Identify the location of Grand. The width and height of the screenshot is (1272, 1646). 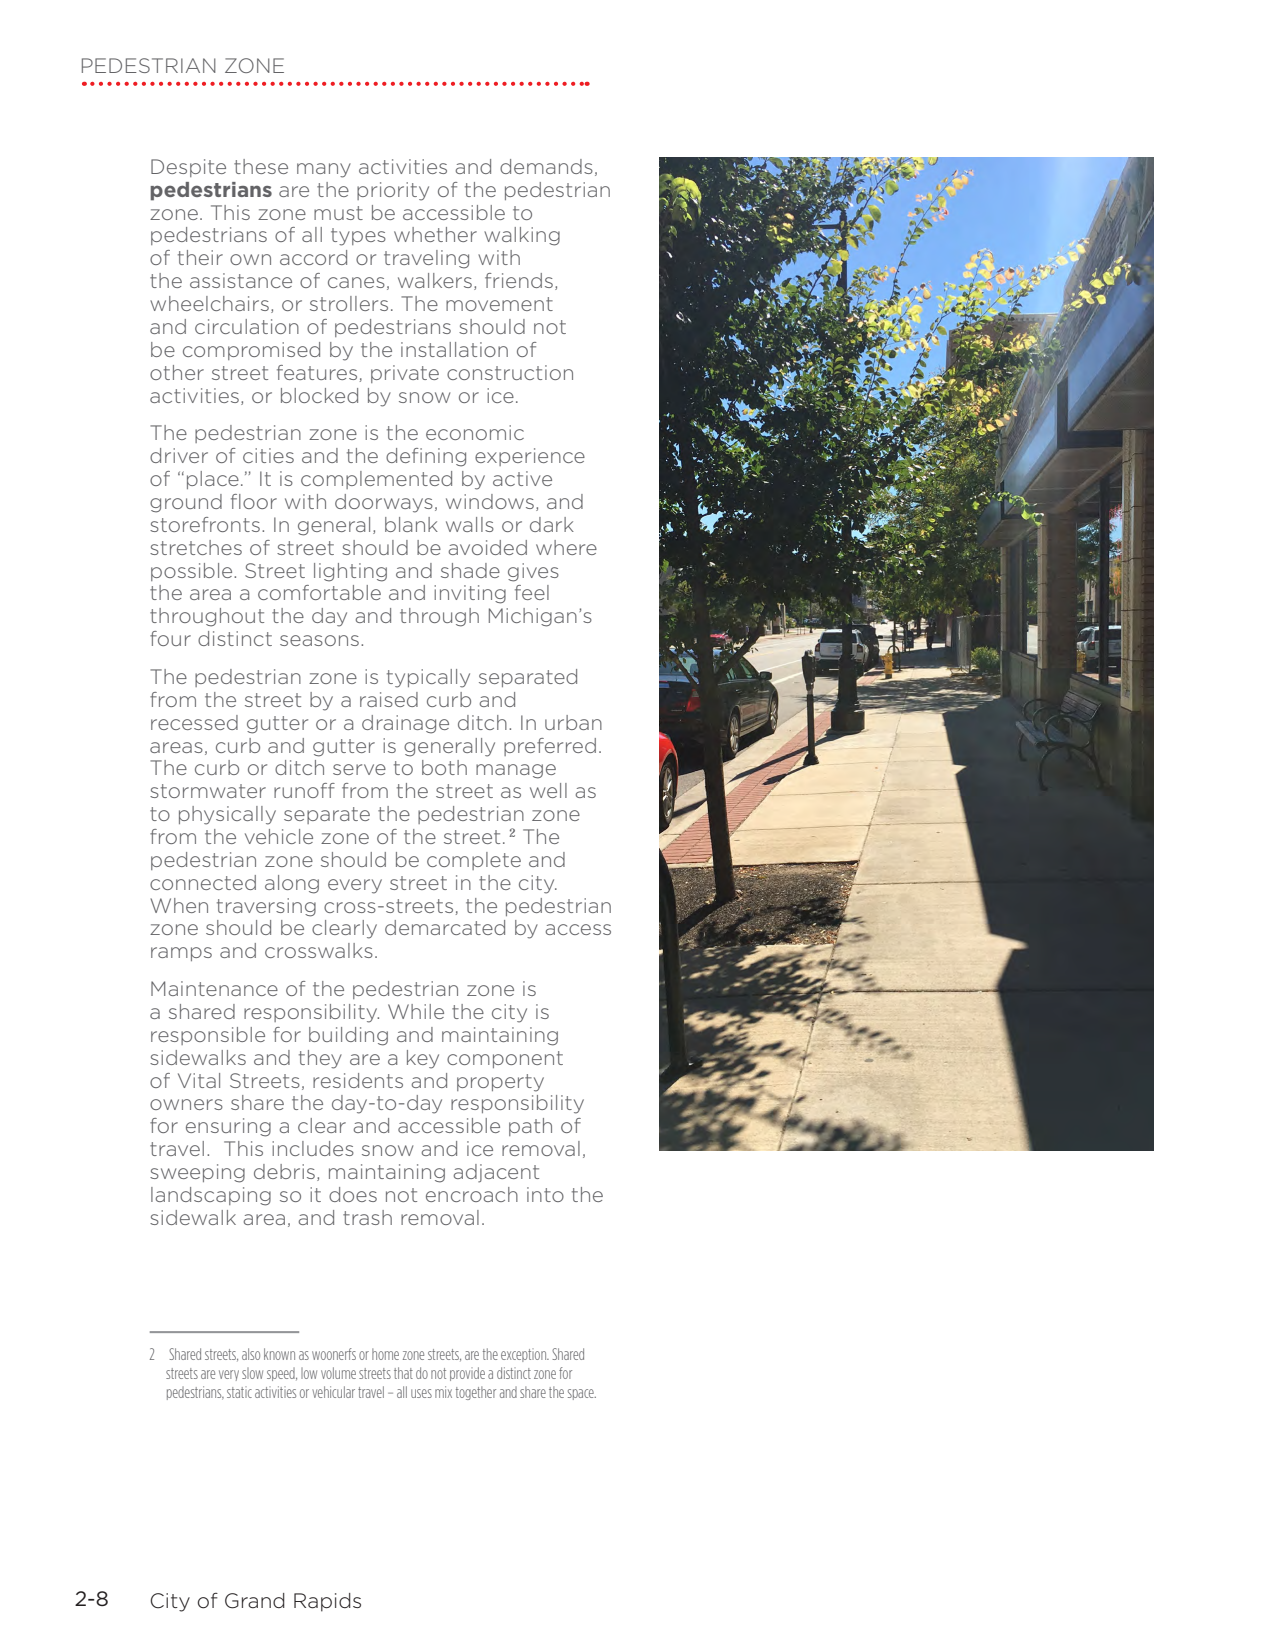
(255, 1601).
